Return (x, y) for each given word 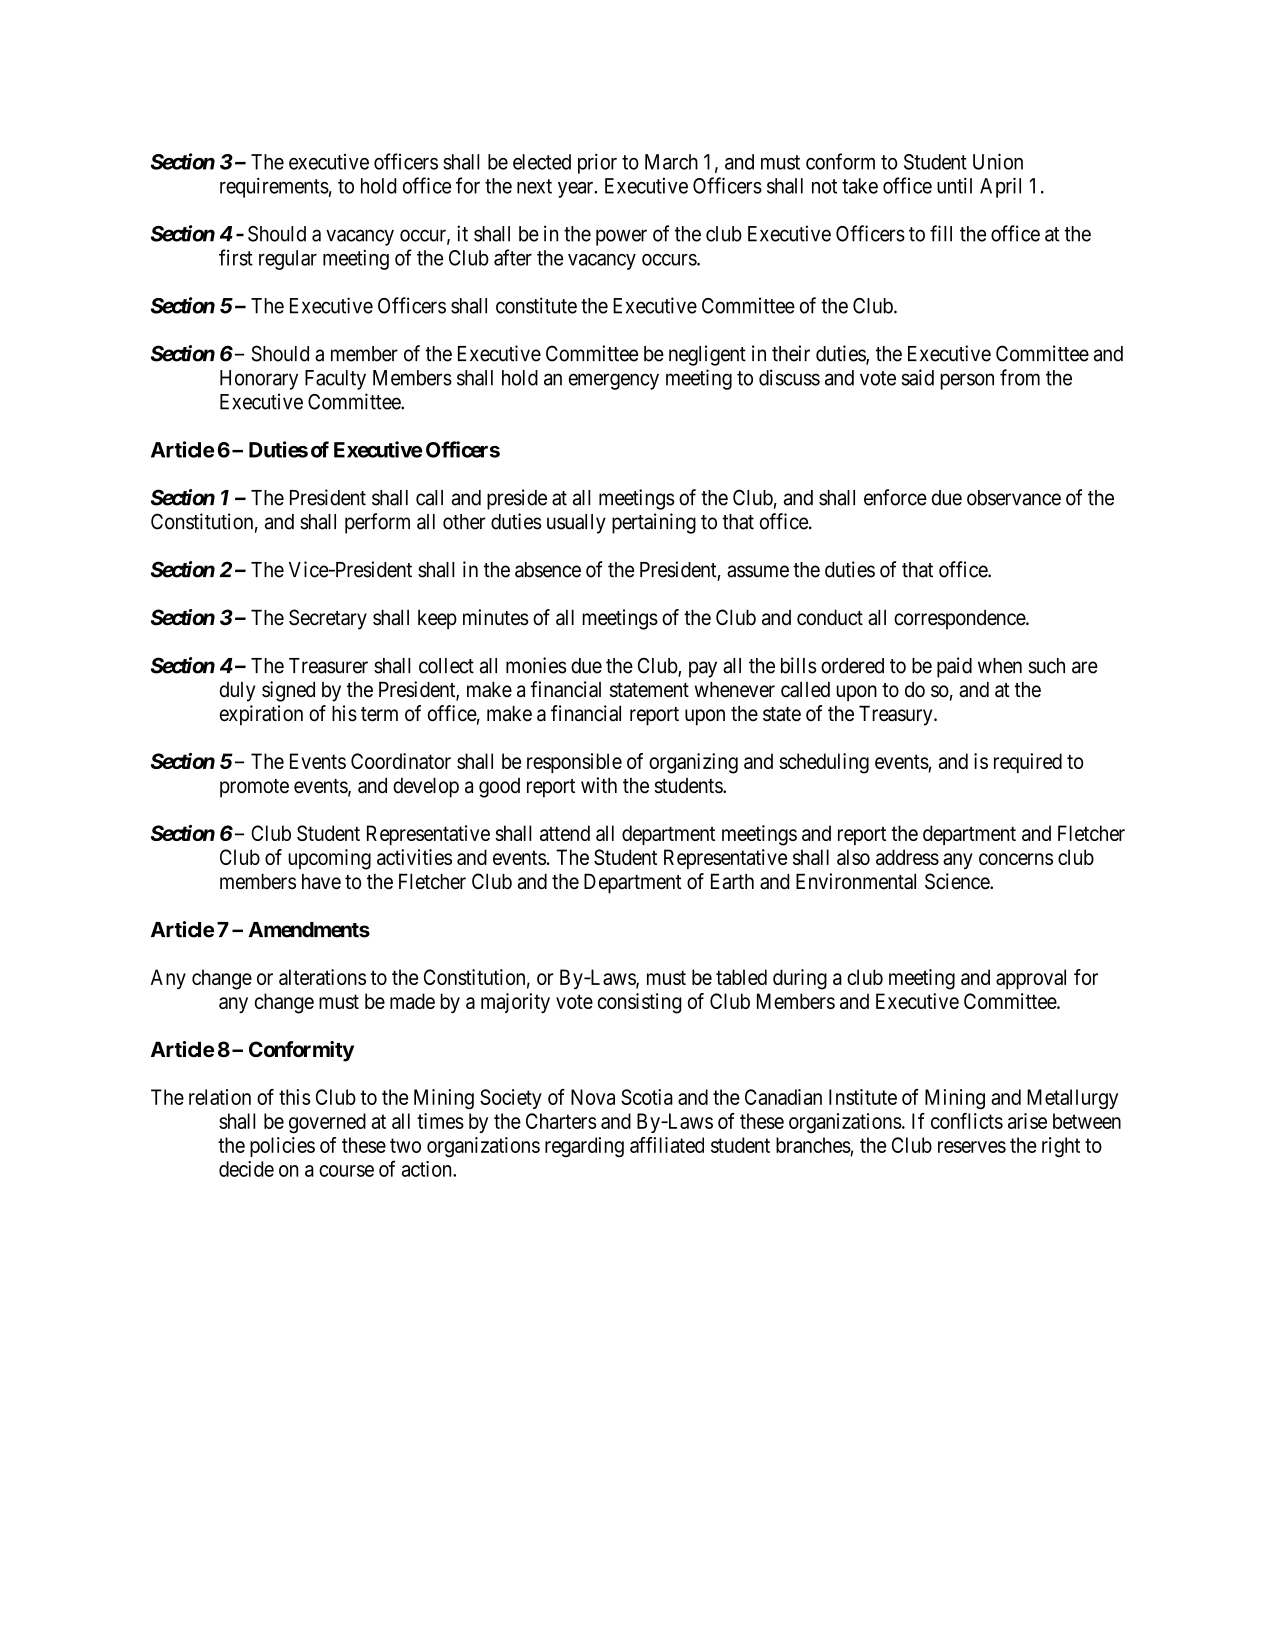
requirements (274, 187)
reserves (972, 1147)
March (671, 162)
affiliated (667, 1145)
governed (327, 1123)
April (1000, 187)
